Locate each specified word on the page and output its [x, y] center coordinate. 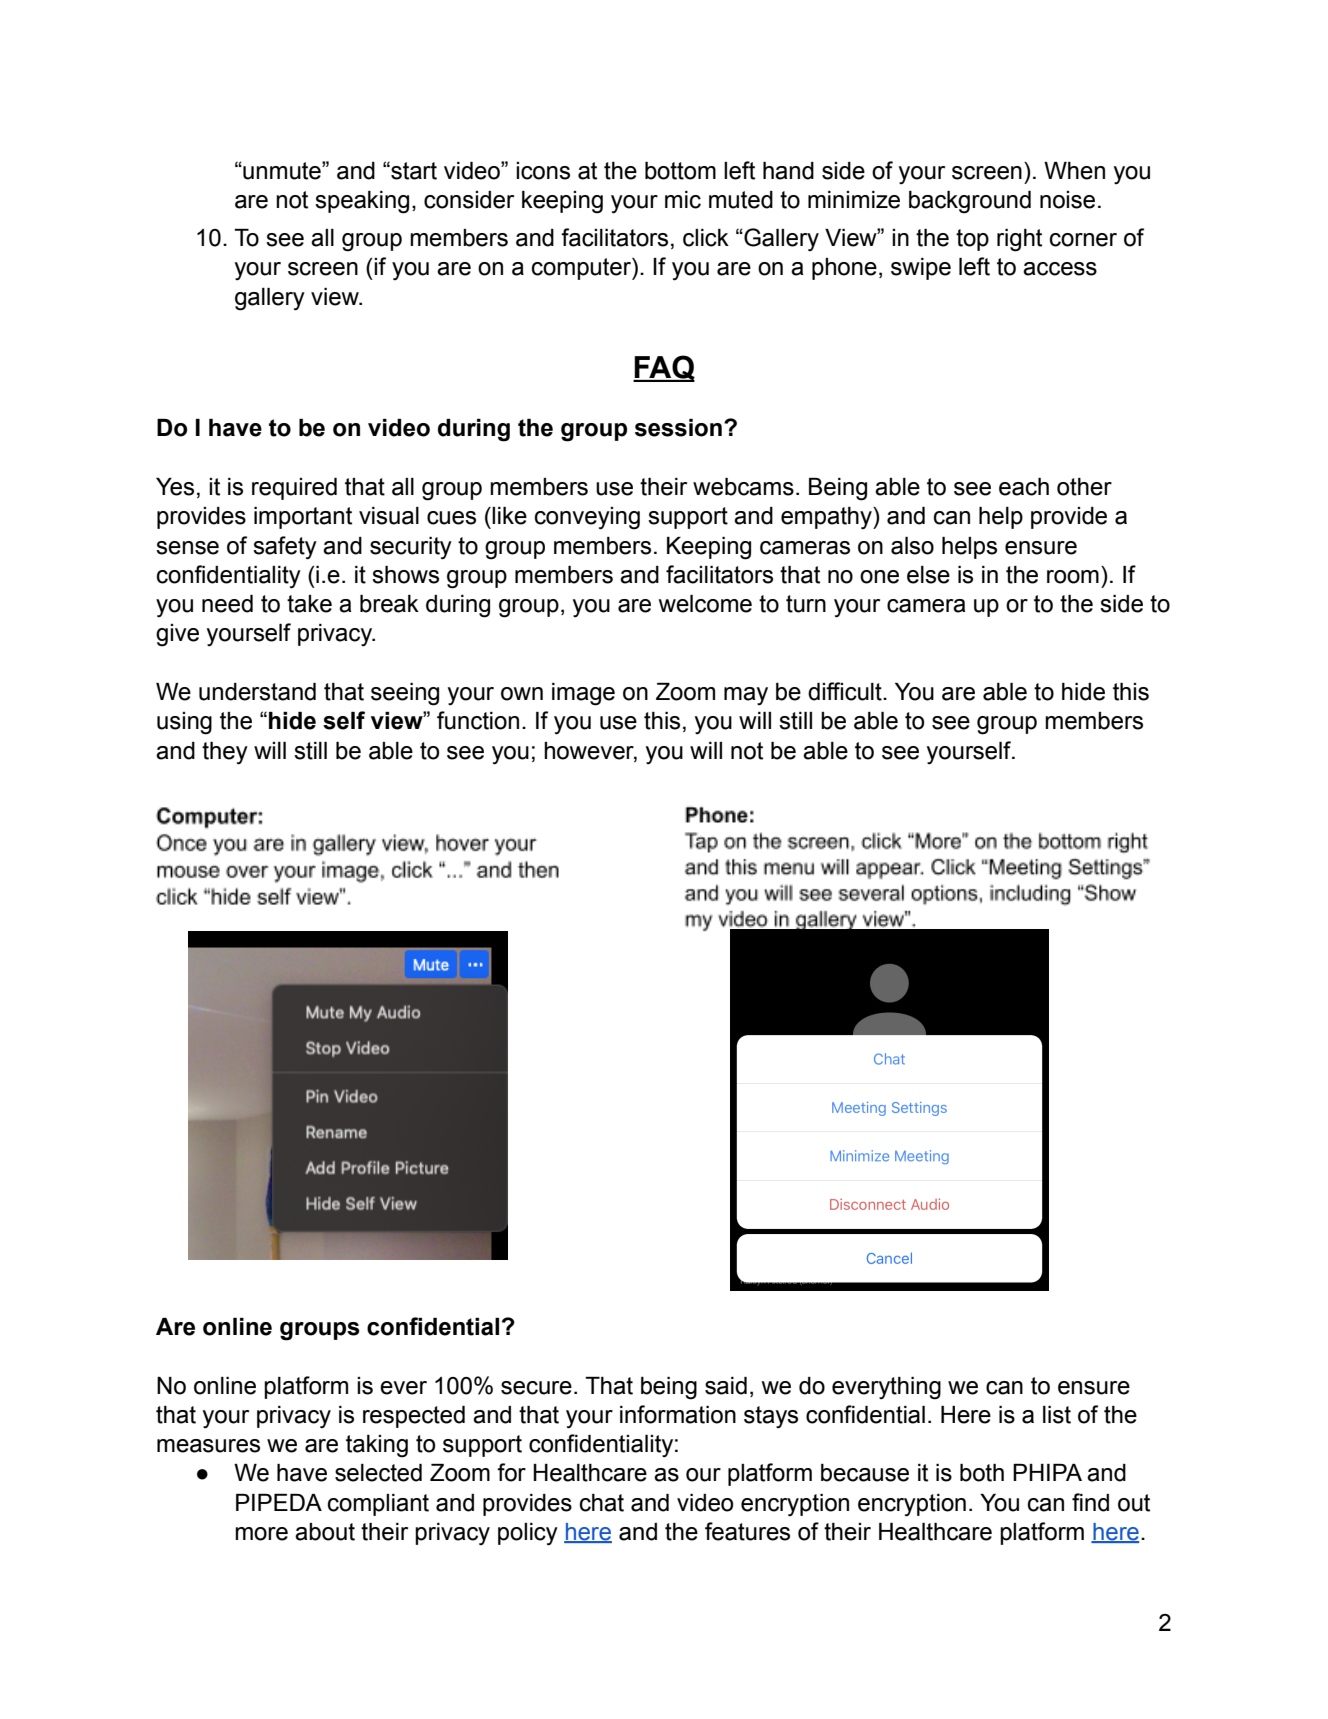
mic [683, 200]
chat [602, 1503]
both [982, 1473]
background [970, 202]
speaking [362, 202]
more [261, 1534]
